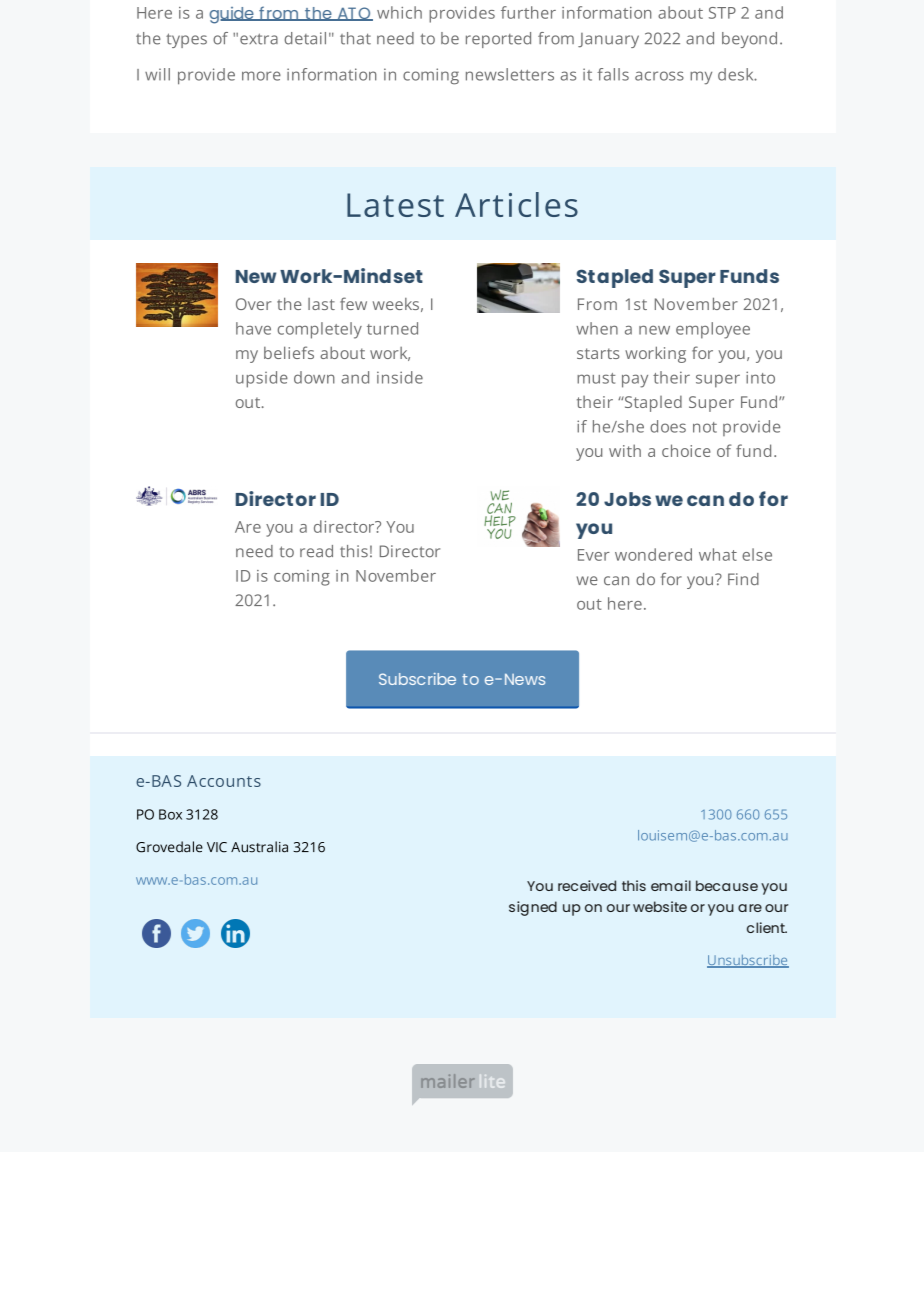  Describe the element at coordinates (722, 13) in the image. I see `STP` at that location.
